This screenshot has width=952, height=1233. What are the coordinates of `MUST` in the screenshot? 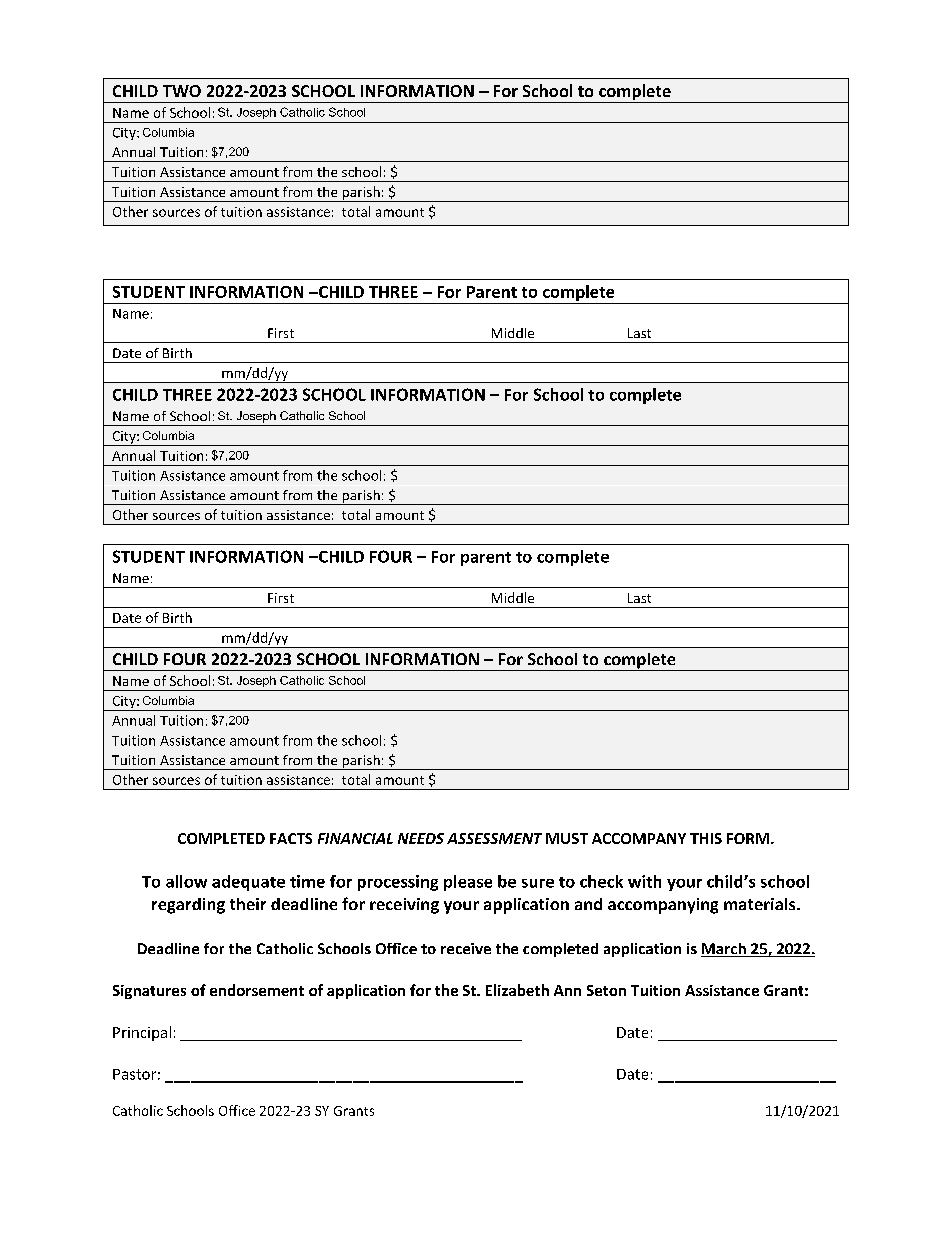 It's located at (567, 838).
